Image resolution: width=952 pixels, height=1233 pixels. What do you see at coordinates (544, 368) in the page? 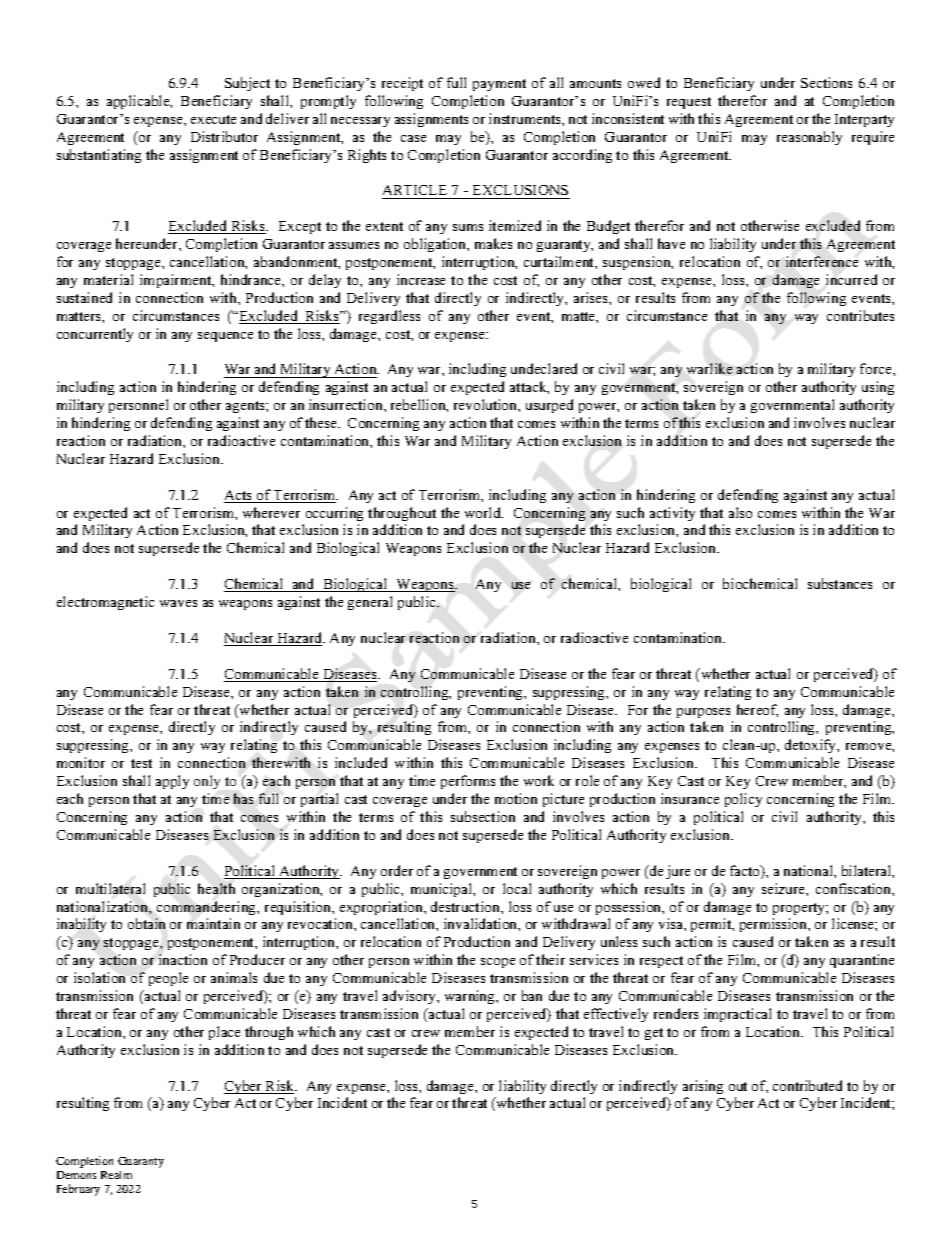
I see `undeclared` at bounding box center [544, 368].
